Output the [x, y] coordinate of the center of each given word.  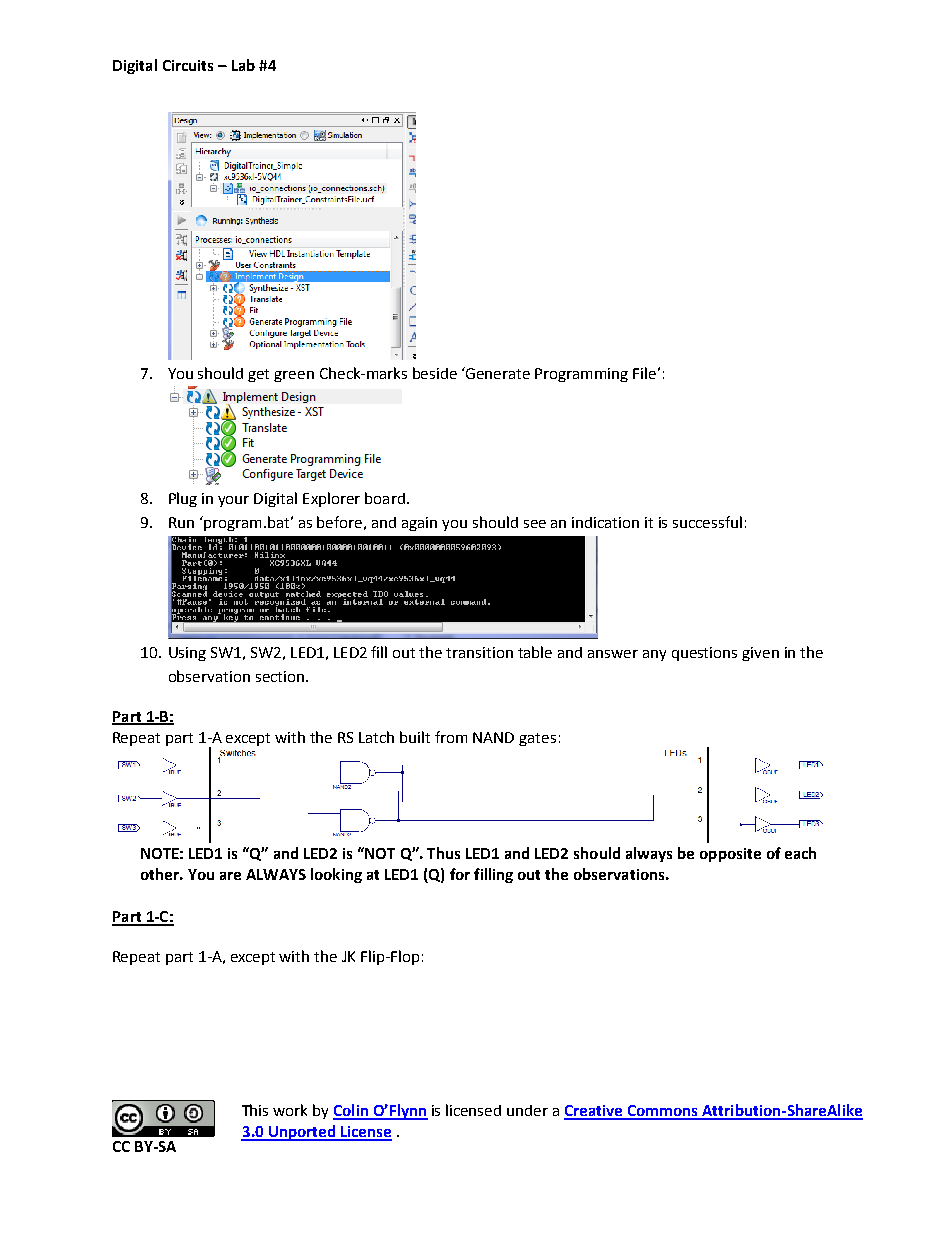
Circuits [188, 65]
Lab [243, 65]
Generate [497, 373]
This [255, 1110]
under [527, 1110]
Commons [662, 1112]
